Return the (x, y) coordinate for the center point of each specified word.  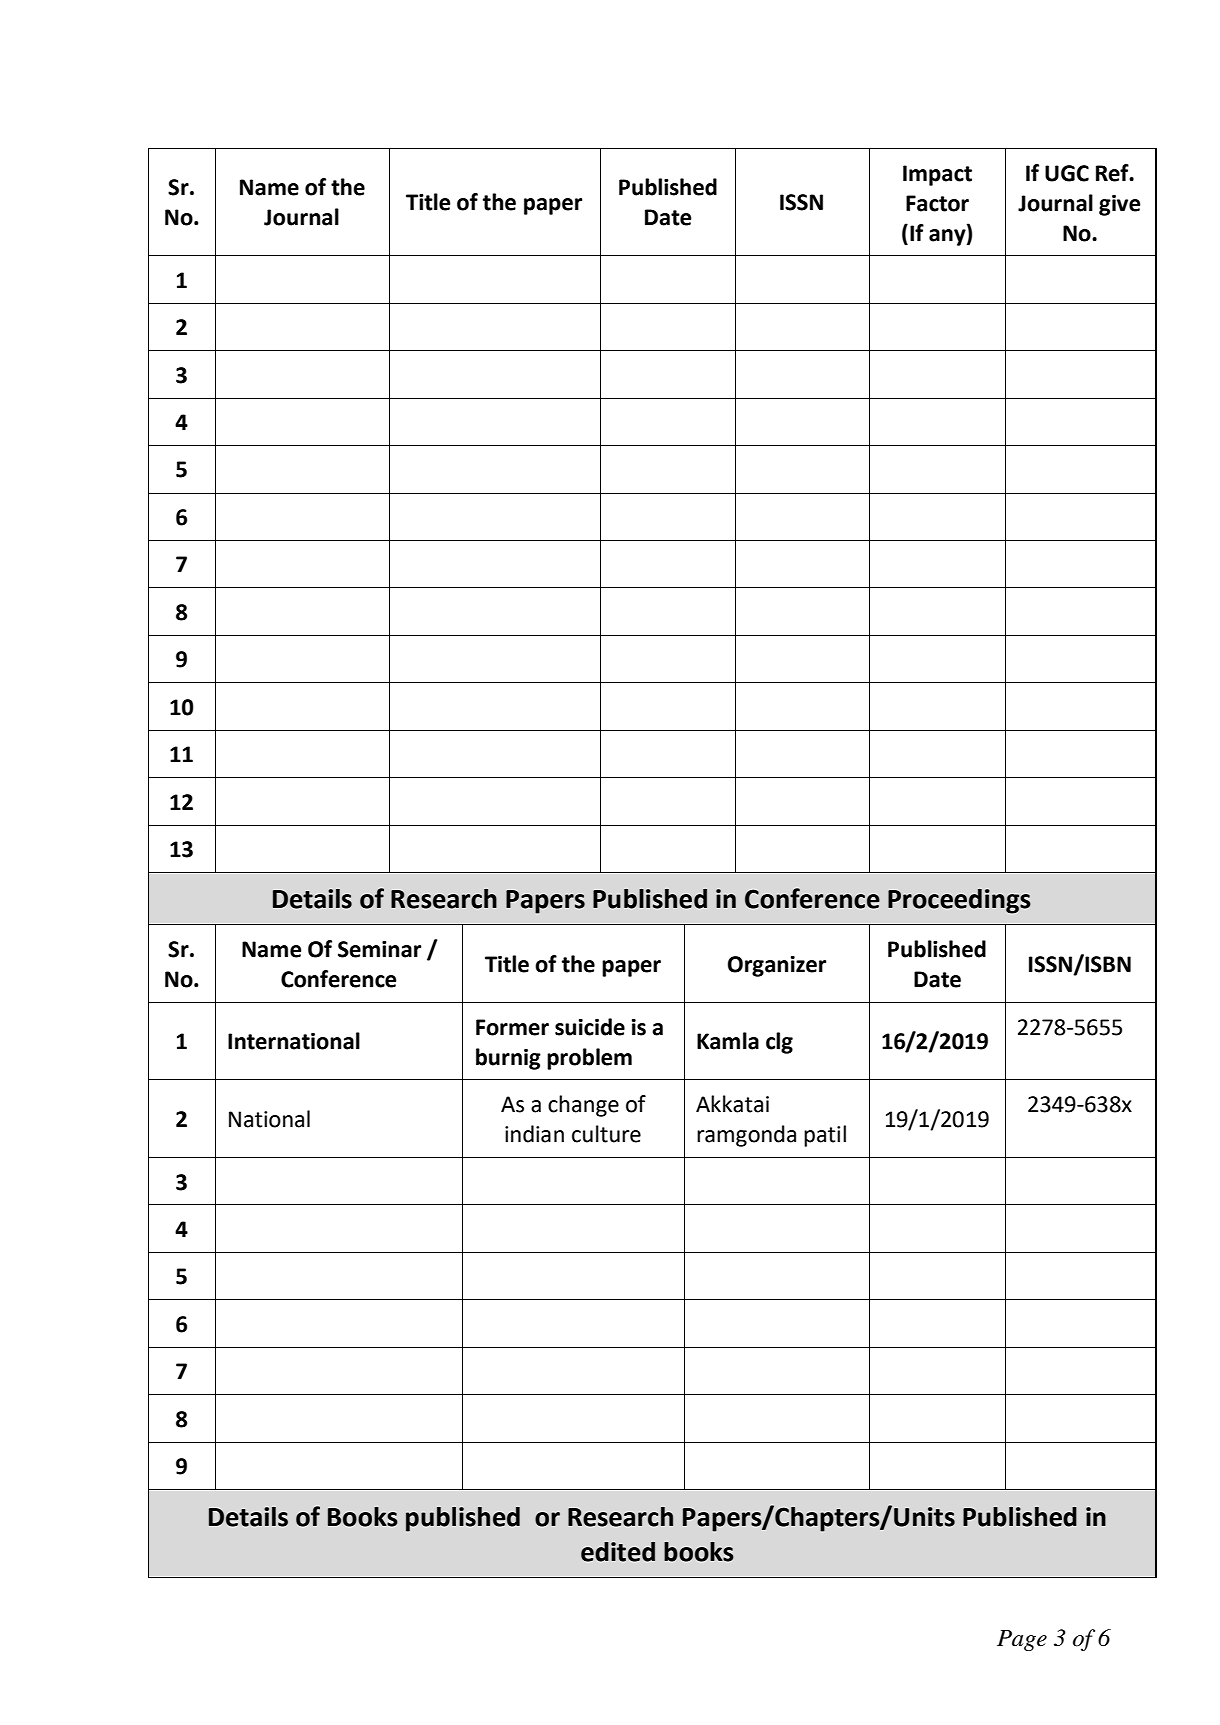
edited (618, 1552)
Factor (937, 203)
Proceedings (959, 901)
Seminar (379, 949)
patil (825, 1136)
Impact (937, 175)
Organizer (777, 966)
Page (1022, 1640)
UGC (1067, 173)
